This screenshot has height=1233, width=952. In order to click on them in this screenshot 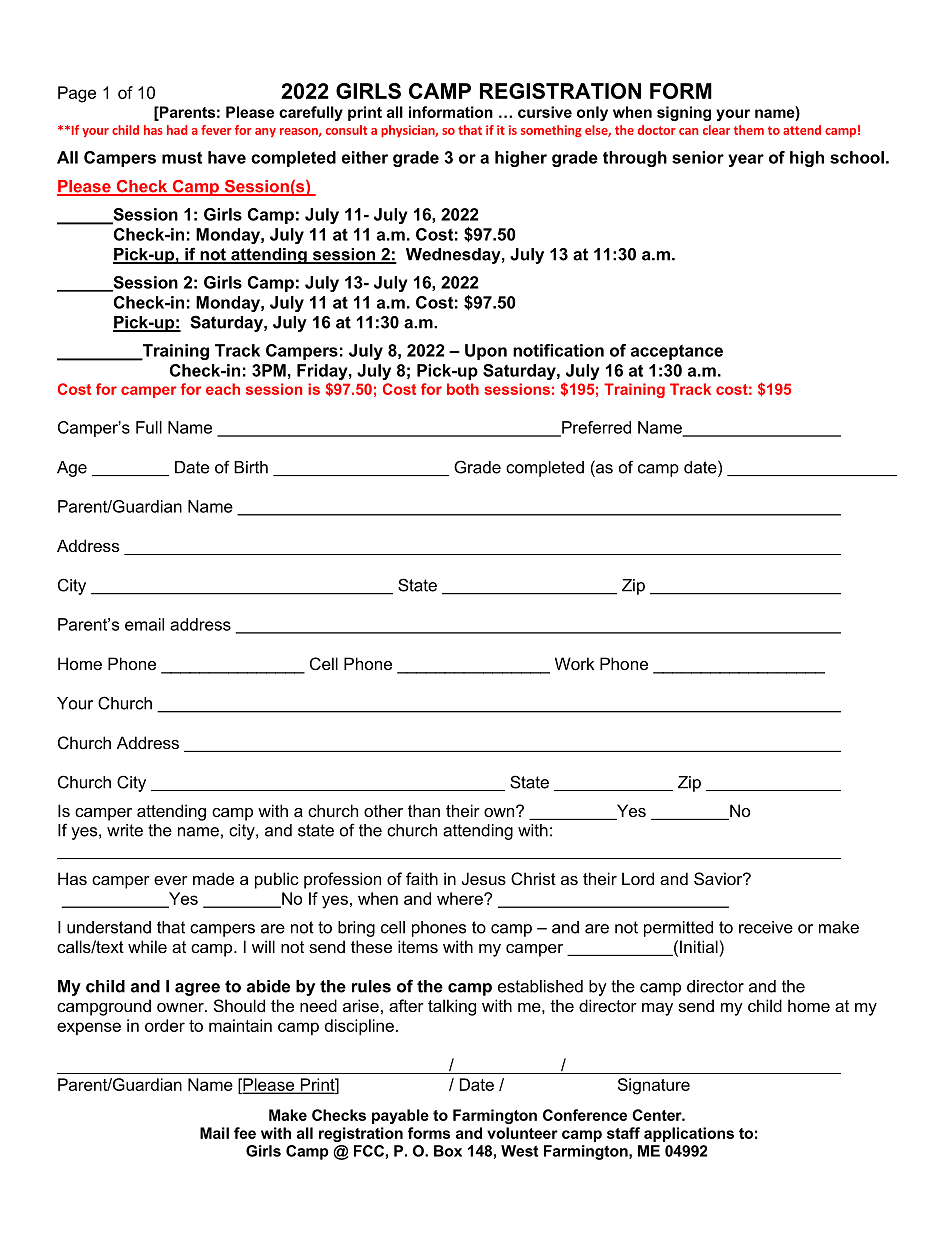, I will do `click(749, 130)`.
